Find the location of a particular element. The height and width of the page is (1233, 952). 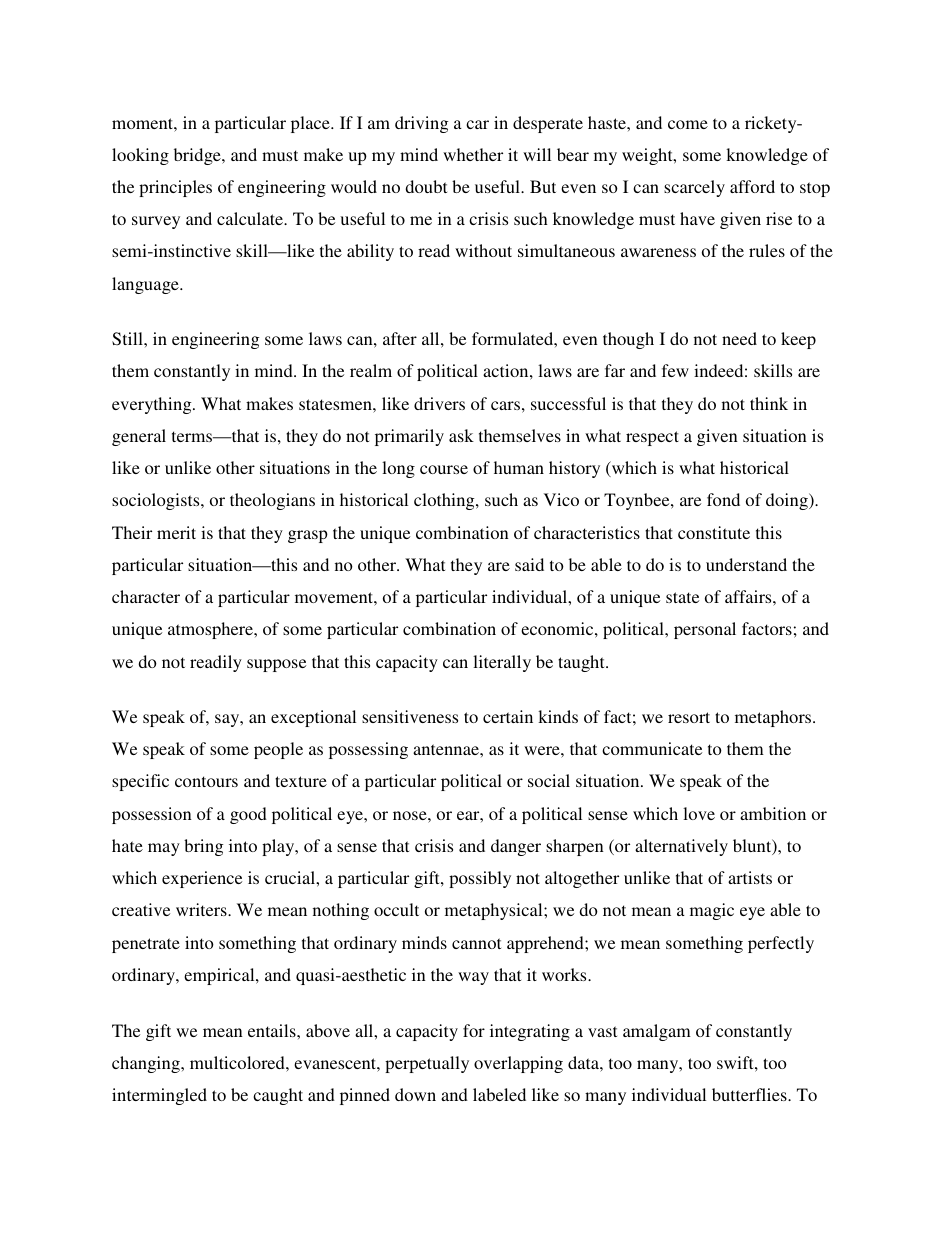

perpetually is located at coordinates (427, 1064).
